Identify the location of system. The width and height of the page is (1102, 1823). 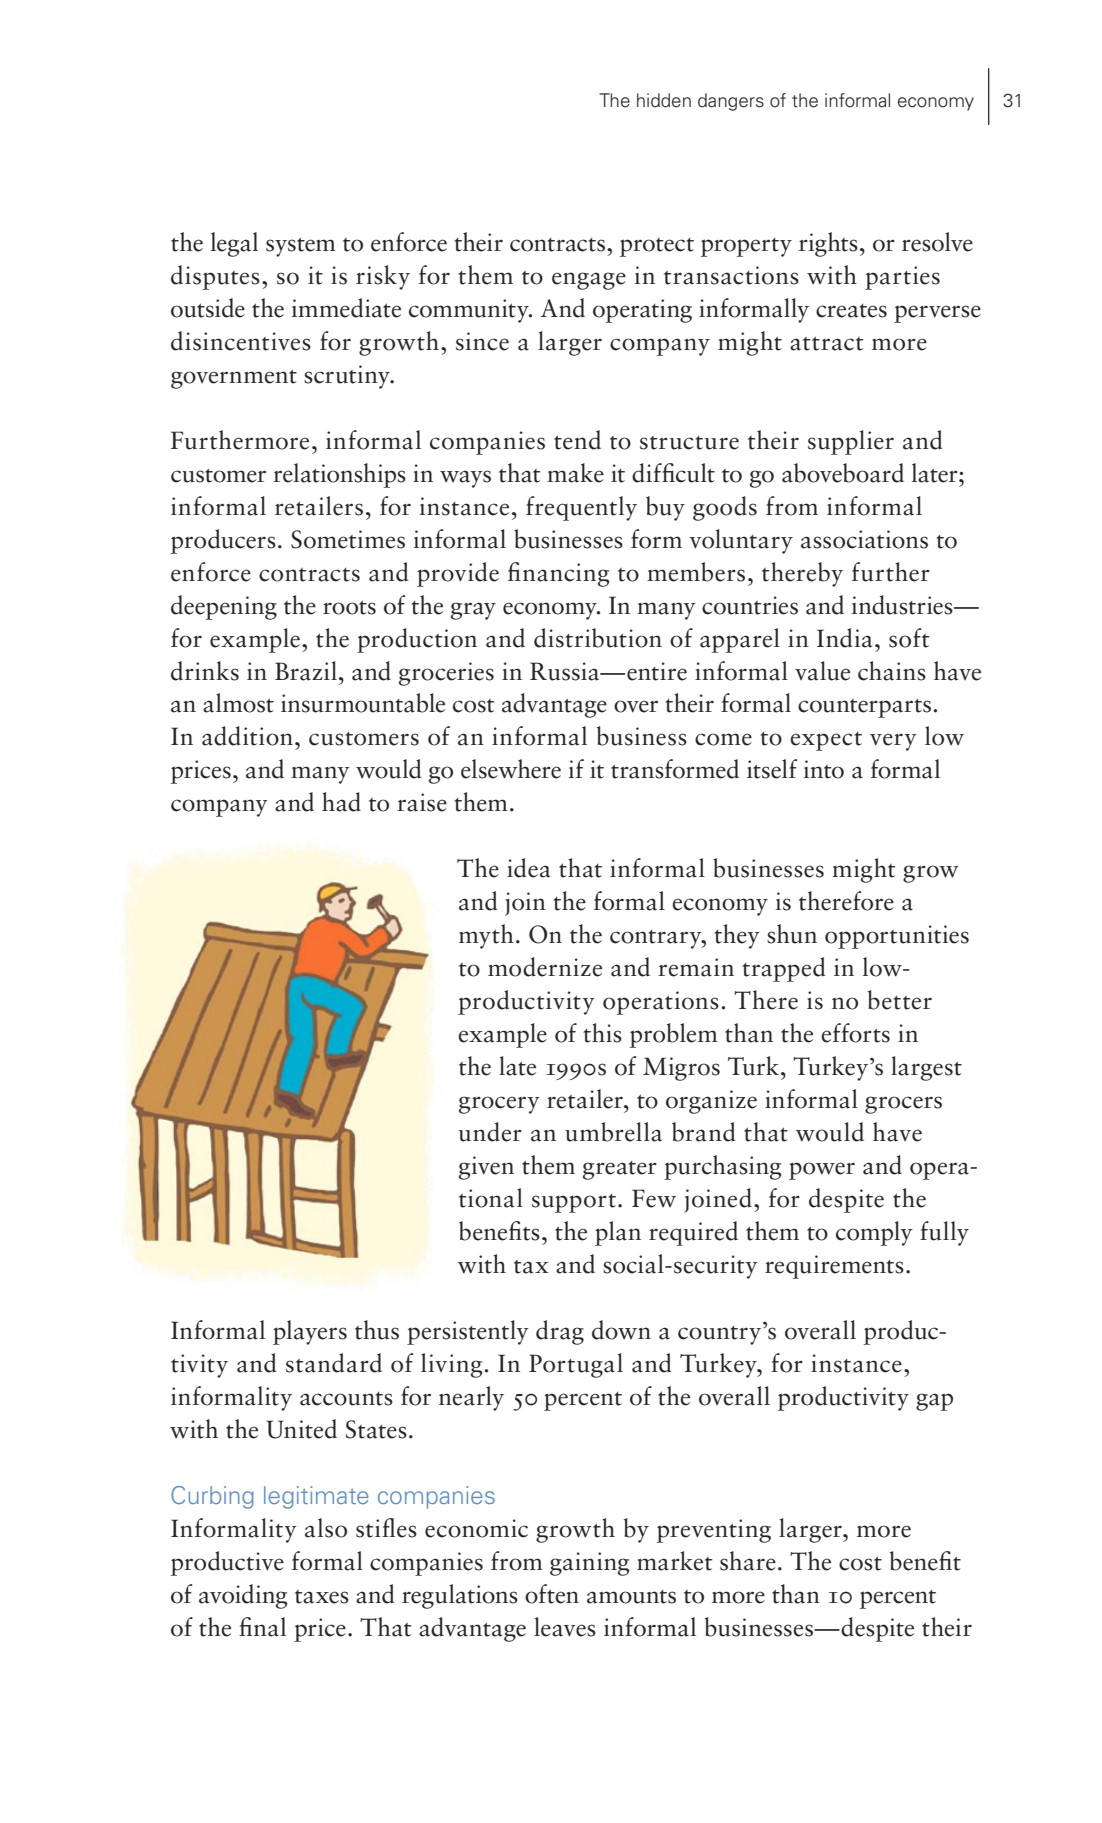
(301, 247).
